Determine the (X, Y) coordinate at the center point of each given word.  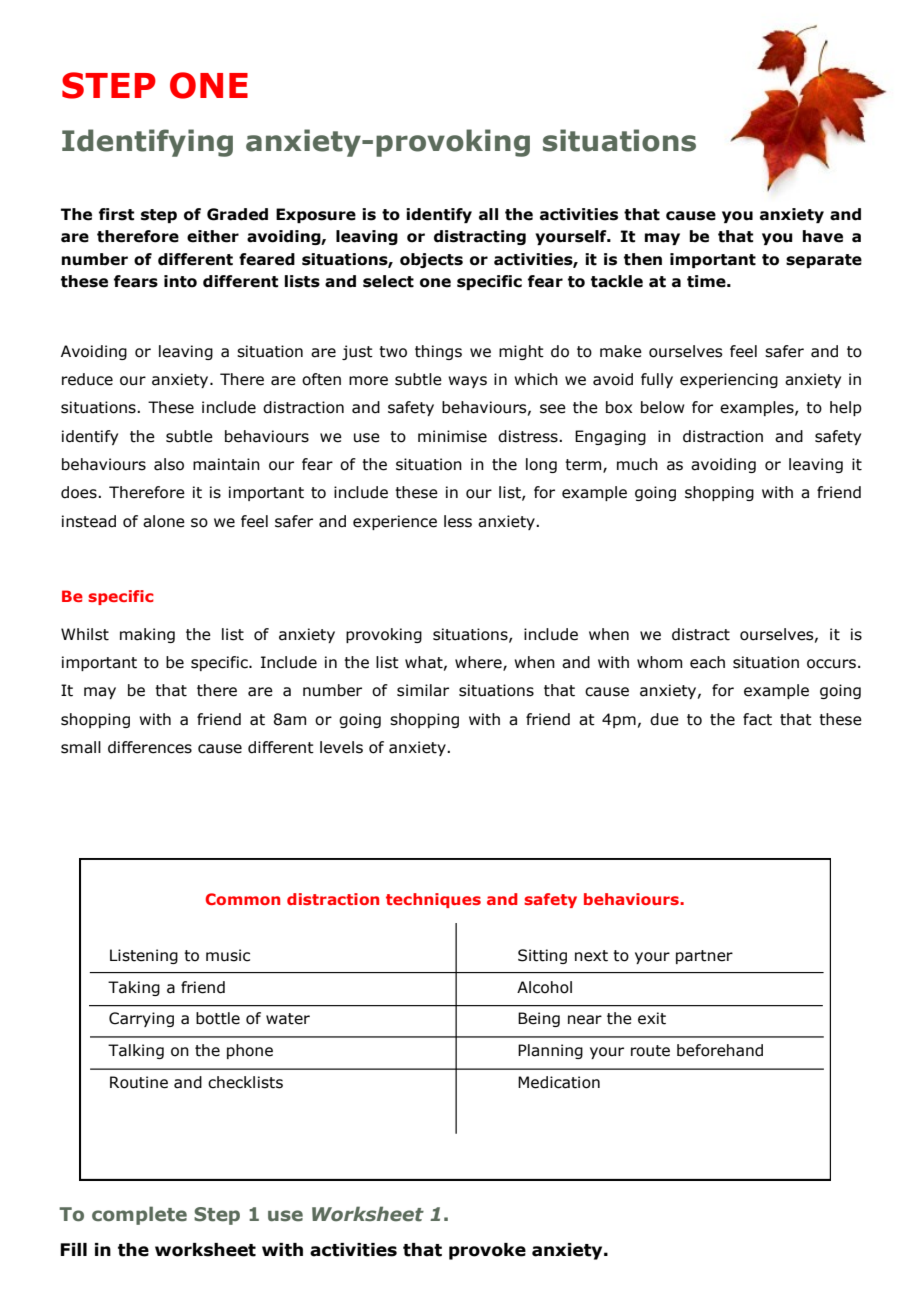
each (707, 662)
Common (242, 899)
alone (164, 521)
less (458, 521)
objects (431, 260)
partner (704, 957)
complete (139, 1215)
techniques (433, 900)
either (213, 236)
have (823, 236)
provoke (487, 1251)
